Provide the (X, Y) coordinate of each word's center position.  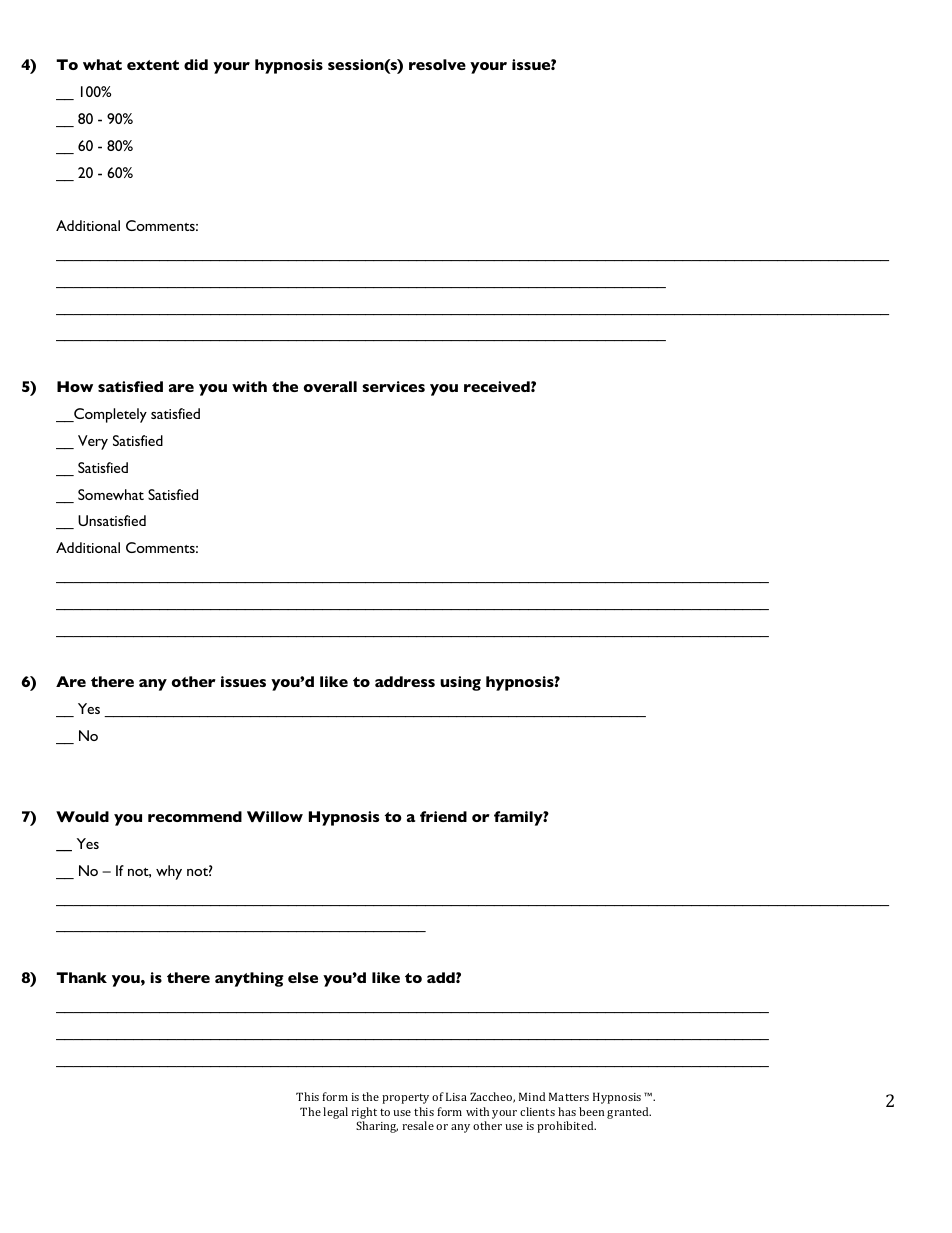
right (364, 1114)
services (393, 386)
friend (443, 816)
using (460, 683)
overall (330, 386)
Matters (569, 1096)
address (405, 681)
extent (153, 65)
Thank (81, 977)
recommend (195, 816)
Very (93, 442)
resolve (437, 64)
